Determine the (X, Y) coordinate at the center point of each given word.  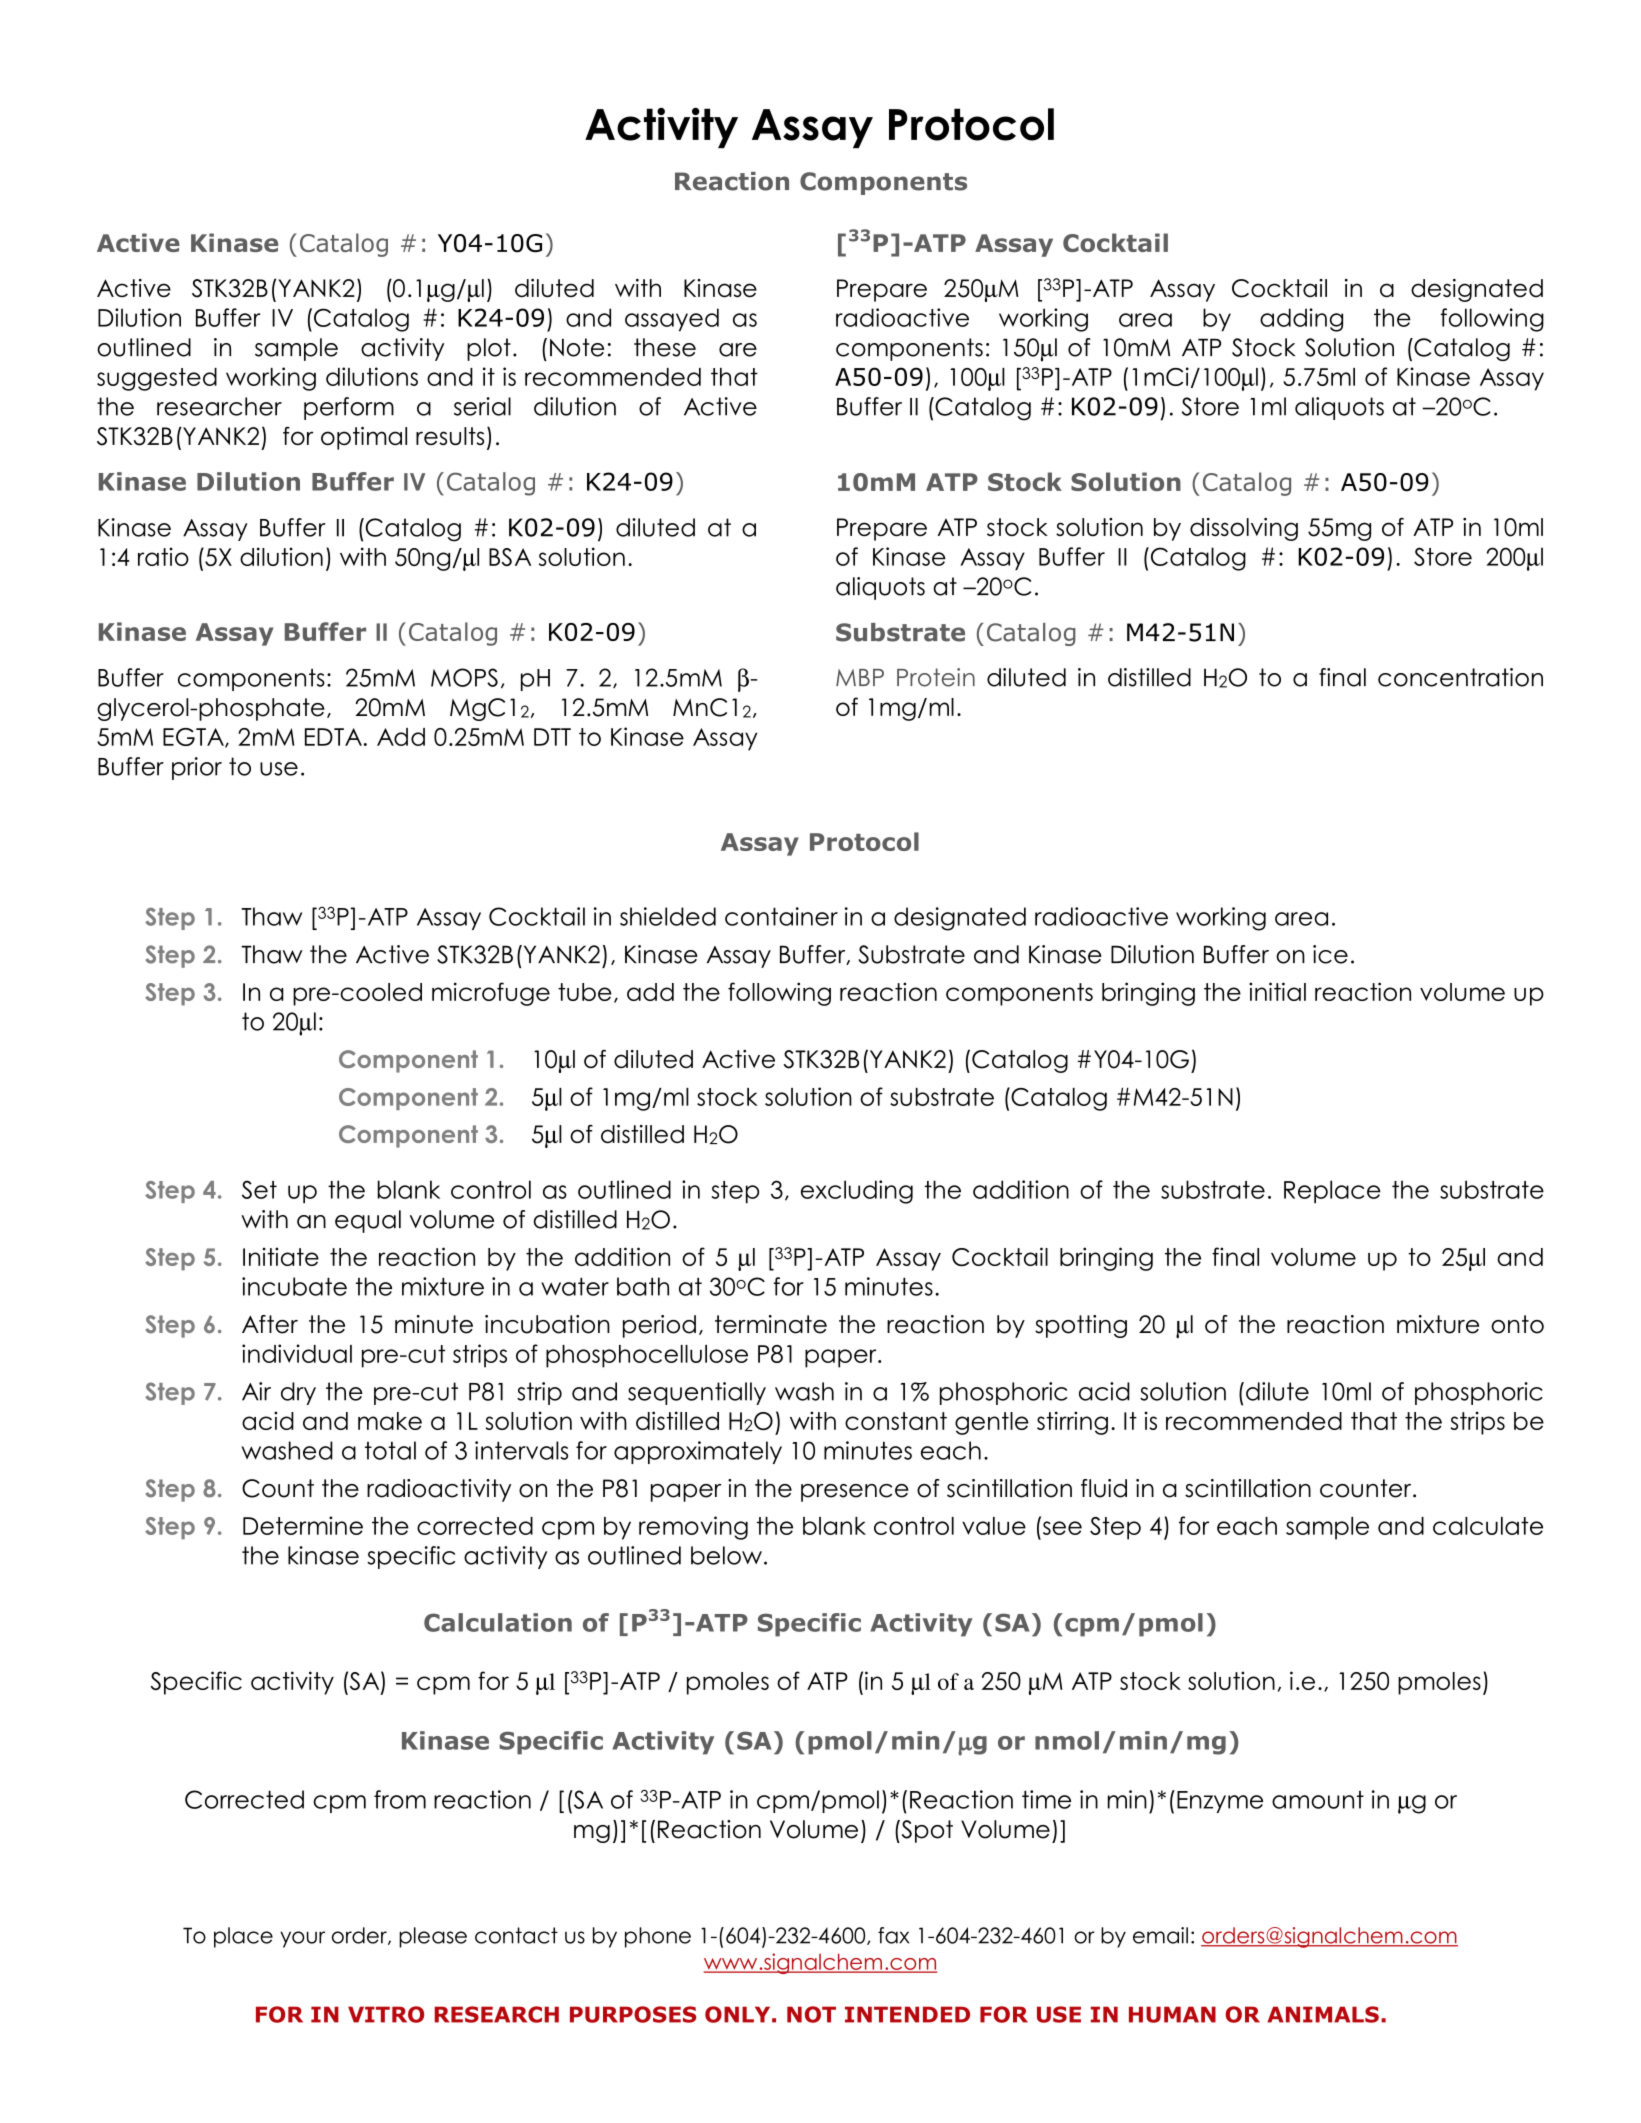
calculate (1488, 1526)
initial (1277, 991)
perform (349, 408)
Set (259, 1189)
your (302, 1939)
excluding (857, 1192)
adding (1301, 320)
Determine (303, 1525)
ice (1330, 954)
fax (893, 1935)
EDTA (333, 737)
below (726, 1555)
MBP (860, 677)
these (665, 347)
